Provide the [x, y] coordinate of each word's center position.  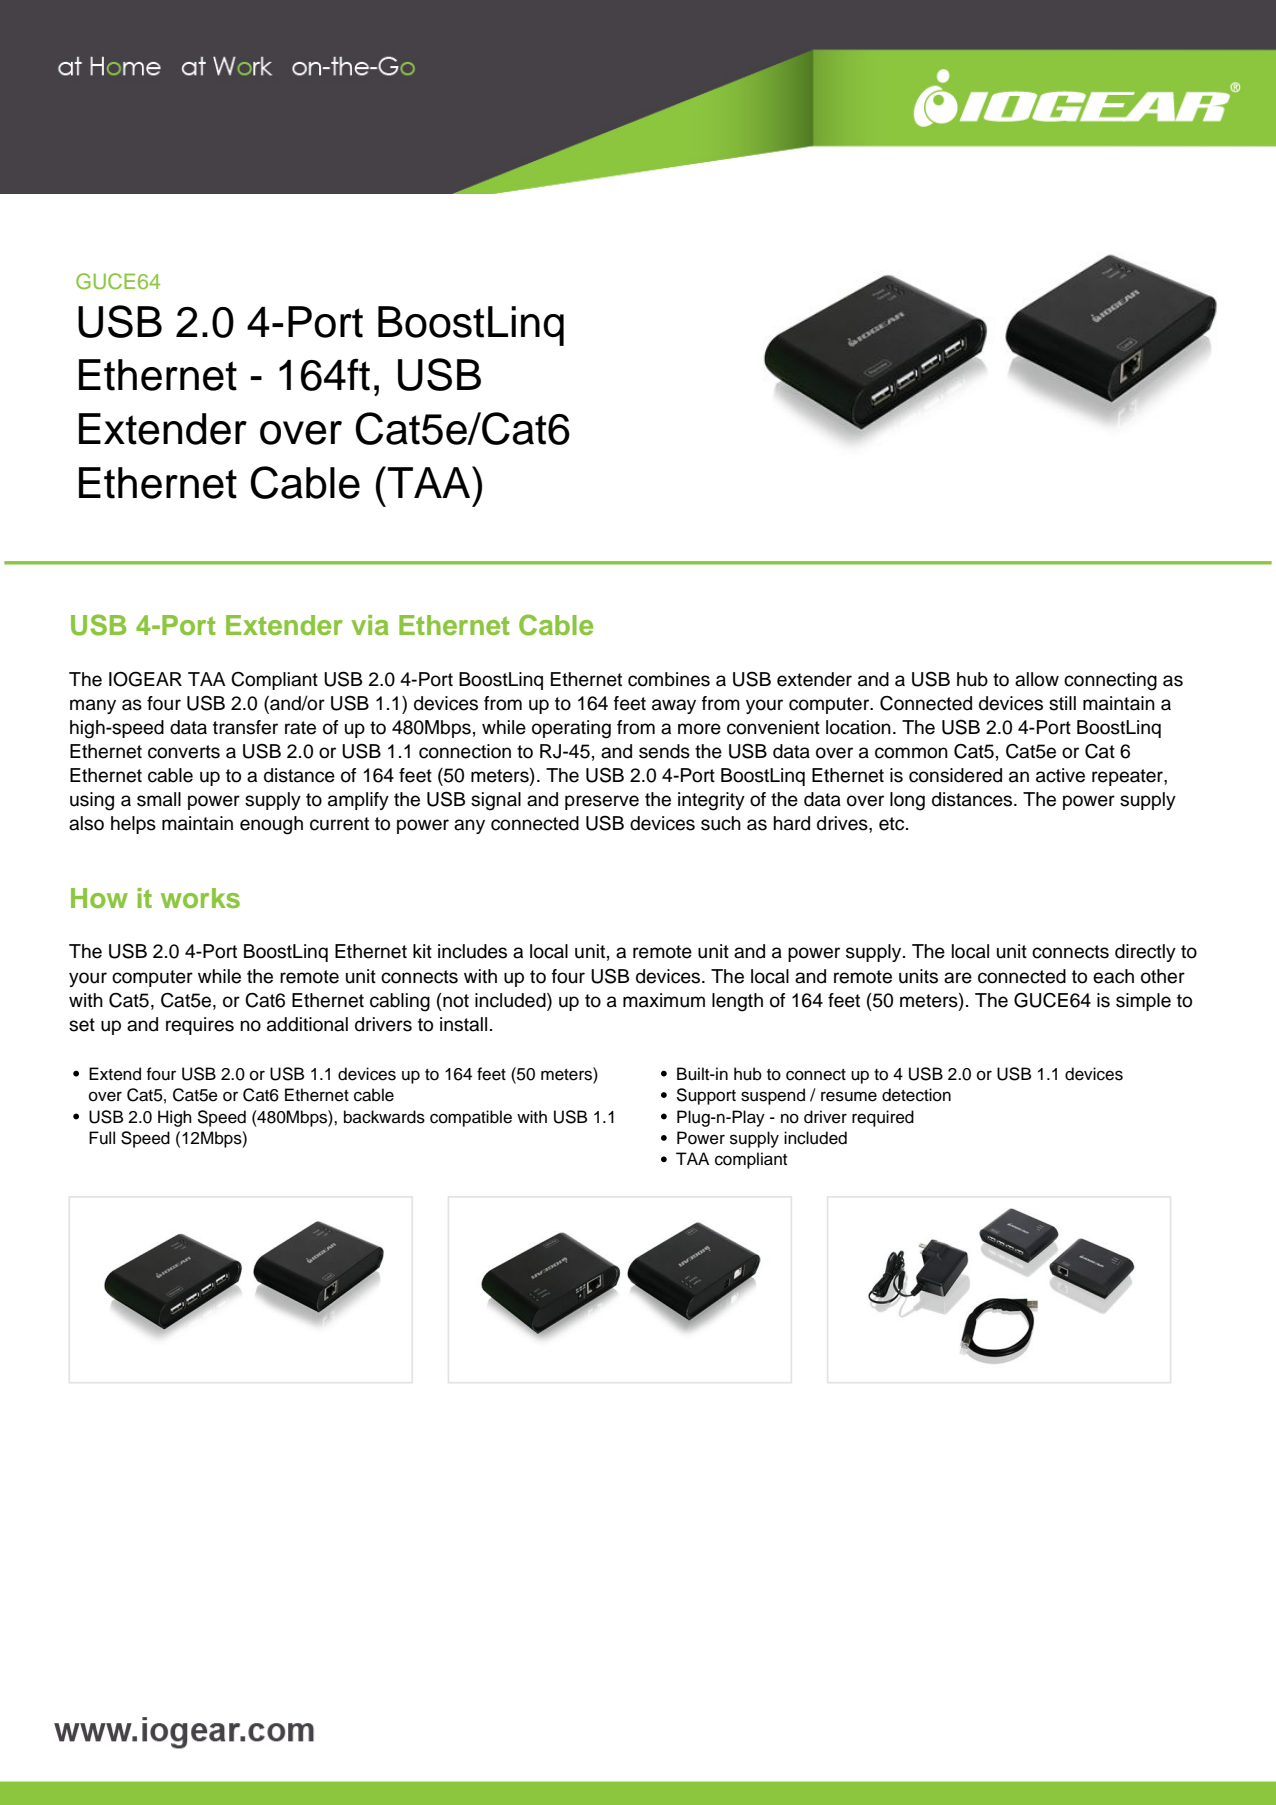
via [370, 625]
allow [1037, 679]
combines [669, 679]
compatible [471, 1118]
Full [102, 1138]
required [883, 1118]
